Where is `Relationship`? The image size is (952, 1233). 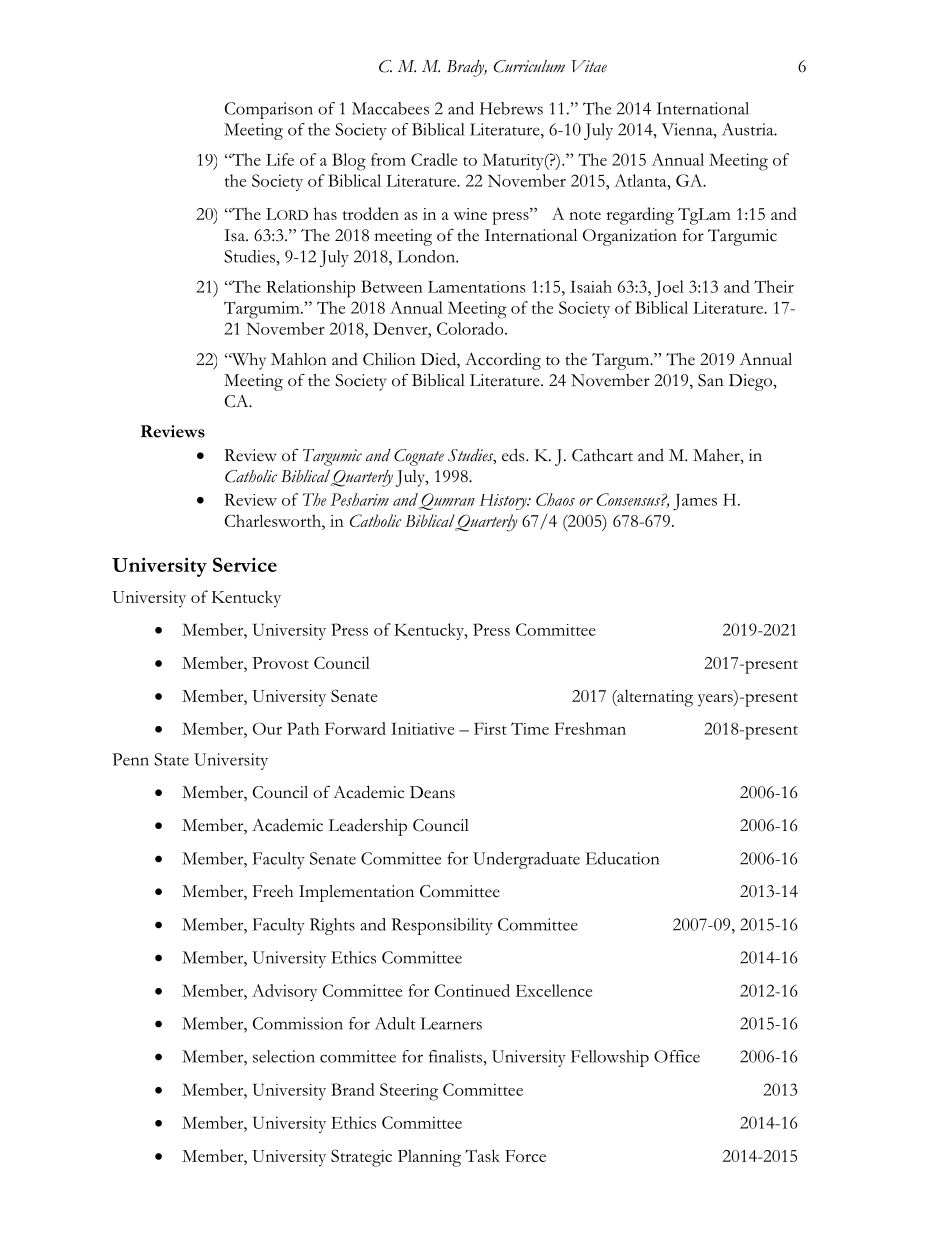
Relationship is located at coordinates (310, 289).
